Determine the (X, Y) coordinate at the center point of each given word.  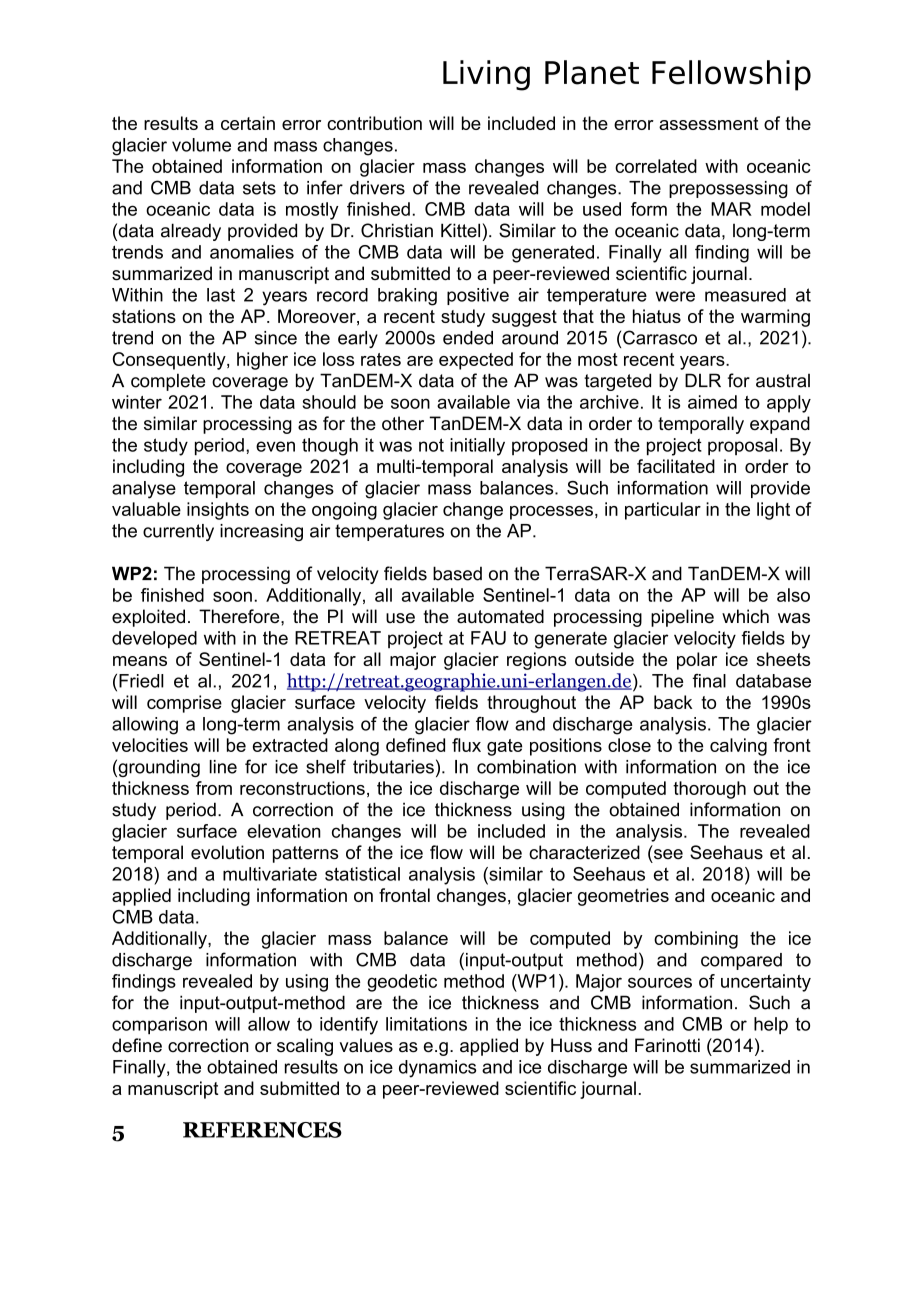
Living (486, 75)
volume (201, 145)
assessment (709, 123)
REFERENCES (262, 1130)
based (457, 573)
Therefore (240, 616)
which (745, 616)
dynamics (437, 1069)
